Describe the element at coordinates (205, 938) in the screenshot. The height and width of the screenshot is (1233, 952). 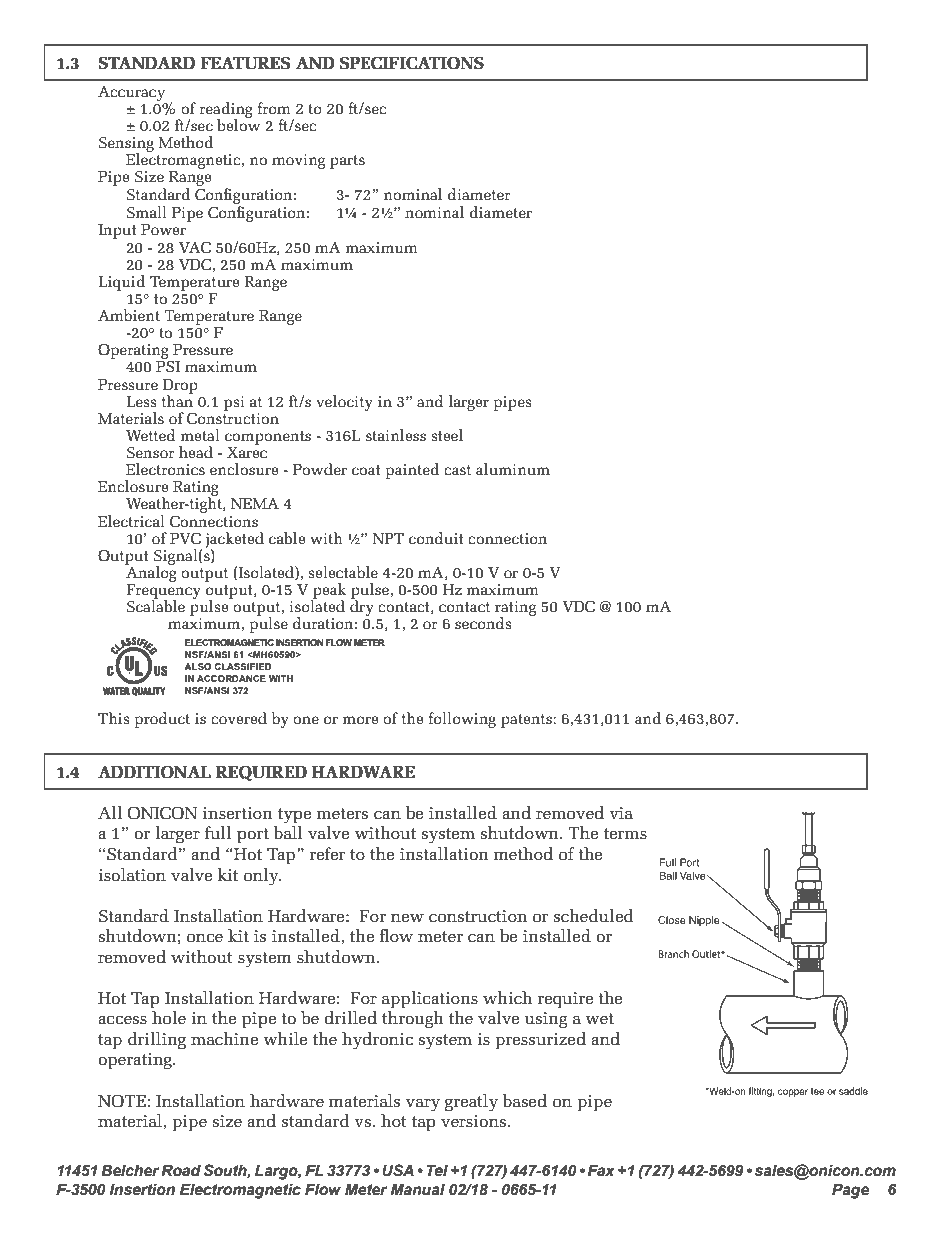
I see `once` at that location.
